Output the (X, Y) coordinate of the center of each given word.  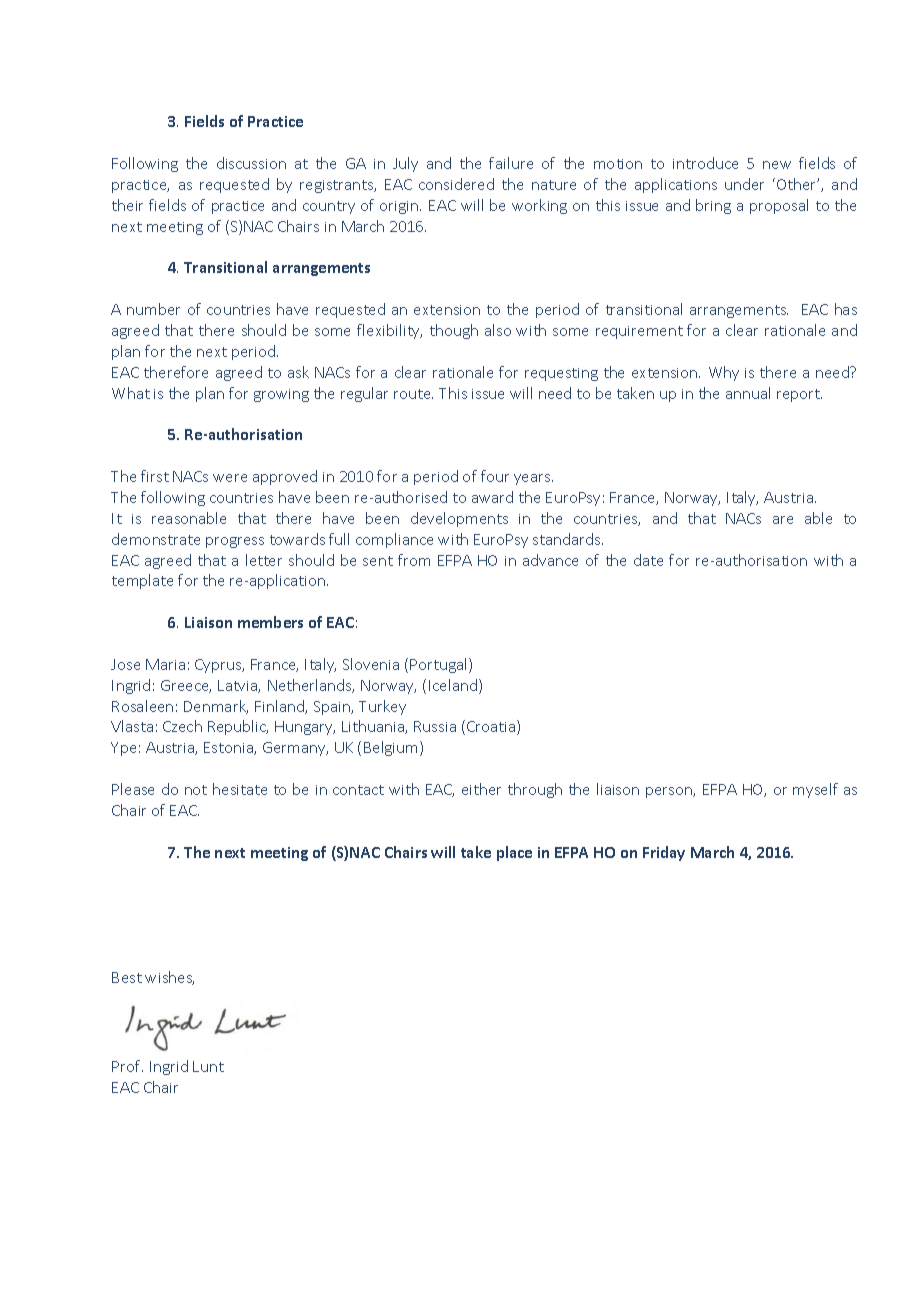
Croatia (492, 727)
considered (456, 184)
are (783, 520)
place (514, 853)
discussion (251, 163)
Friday (664, 853)
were (230, 478)
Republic (238, 727)
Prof (127, 1066)
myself (815, 790)
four (495, 476)
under (744, 184)
